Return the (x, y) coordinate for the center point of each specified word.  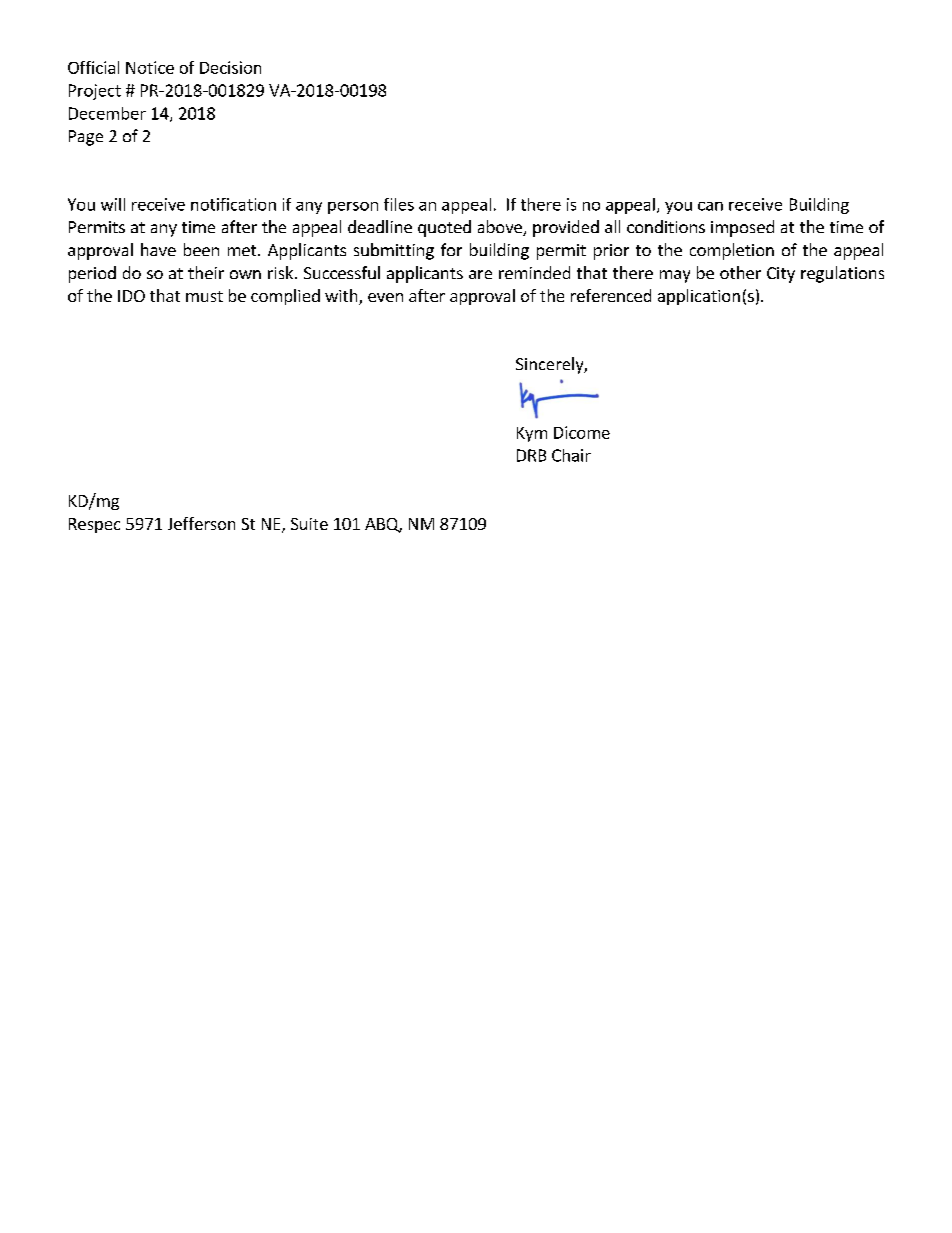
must (204, 296)
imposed (742, 228)
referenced (611, 295)
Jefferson (201, 523)
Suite (309, 524)
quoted (444, 228)
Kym (532, 434)
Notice (150, 67)
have (158, 249)
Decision (230, 67)
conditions (666, 226)
